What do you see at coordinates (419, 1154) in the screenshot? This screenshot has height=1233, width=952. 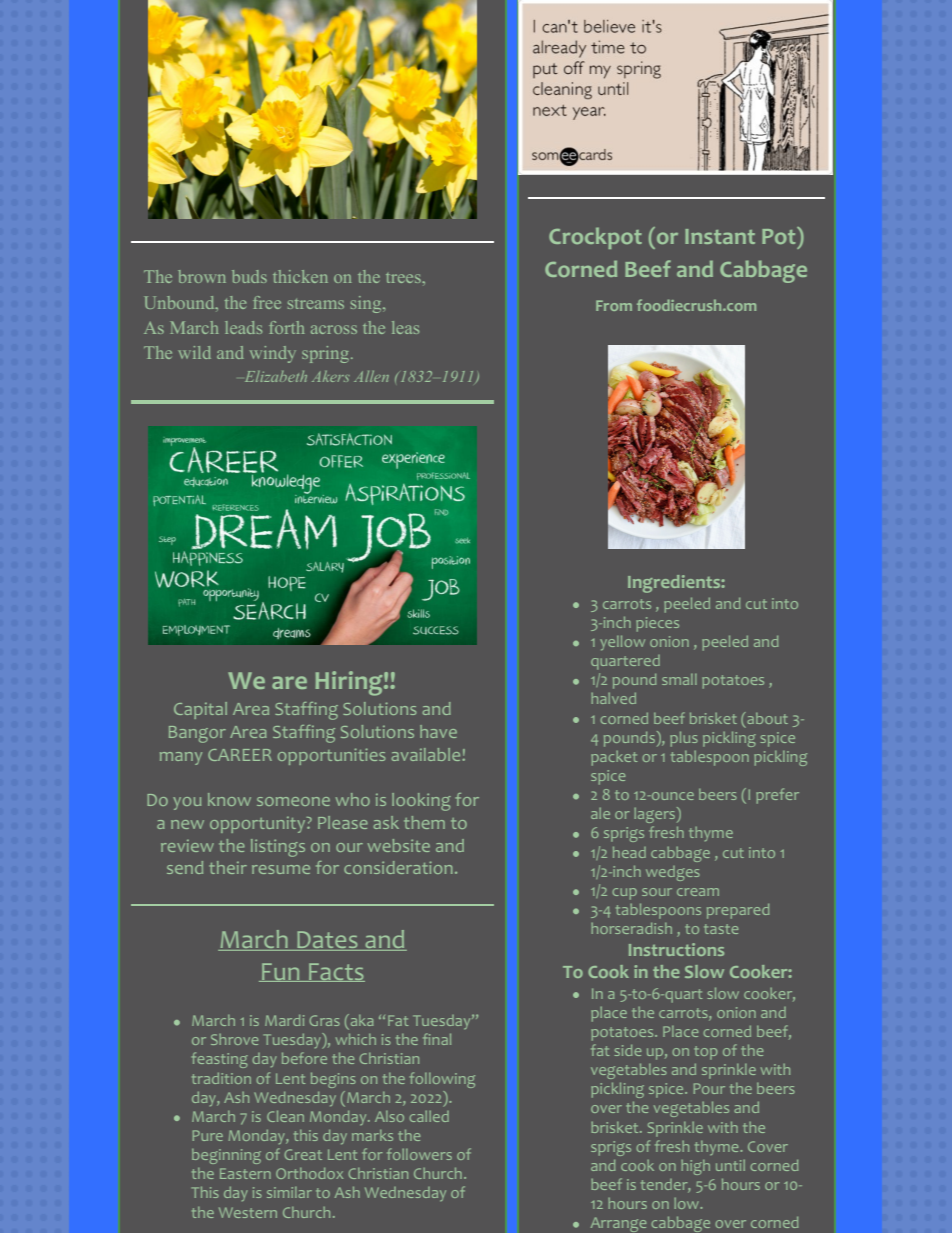 I see `followers` at bounding box center [419, 1154].
